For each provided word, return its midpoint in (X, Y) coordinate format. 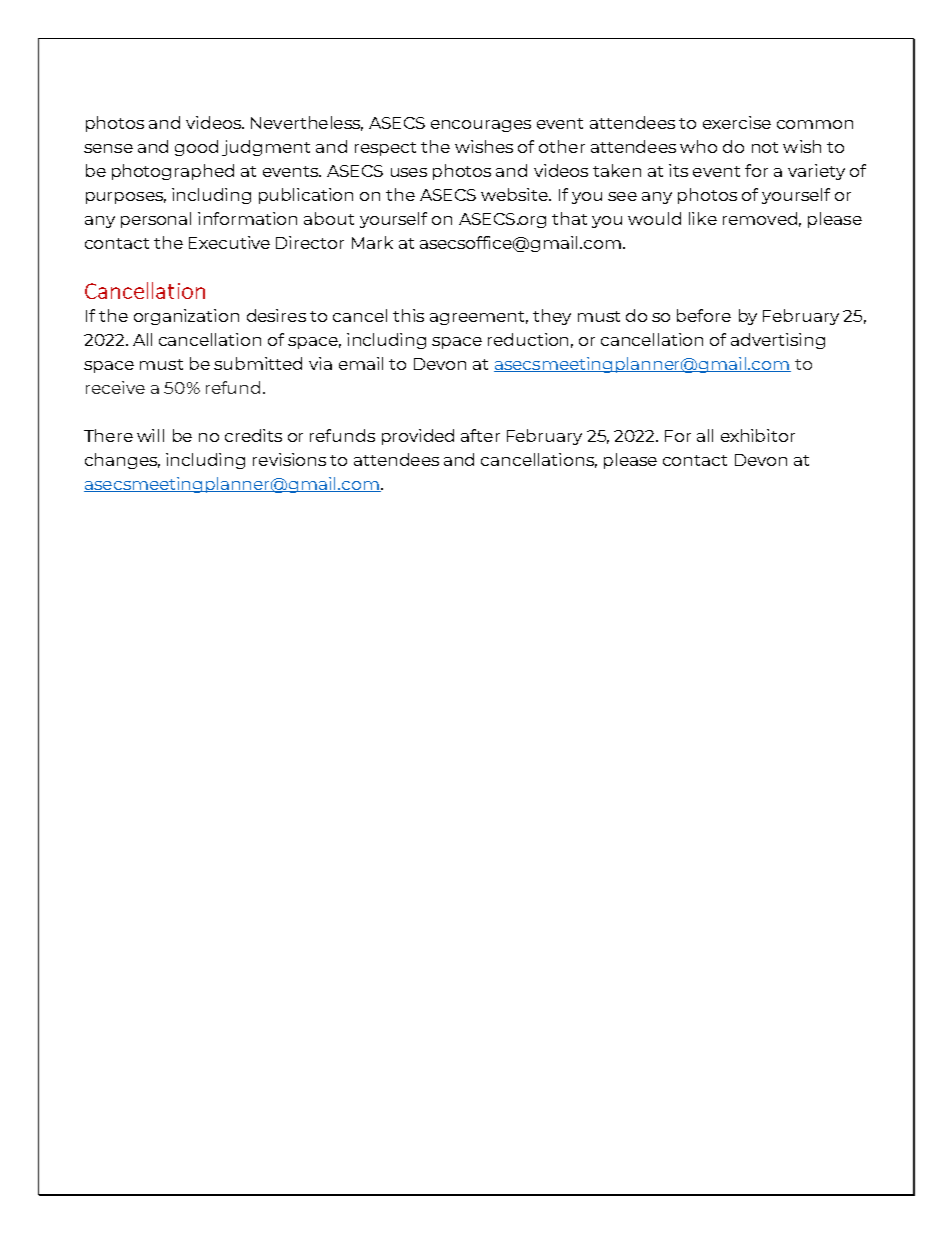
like (703, 218)
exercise (737, 122)
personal (156, 220)
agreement (479, 318)
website (515, 194)
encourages (481, 126)
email (361, 363)
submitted (258, 363)
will (150, 435)
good (196, 148)
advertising (778, 341)
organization (186, 317)
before (704, 315)
